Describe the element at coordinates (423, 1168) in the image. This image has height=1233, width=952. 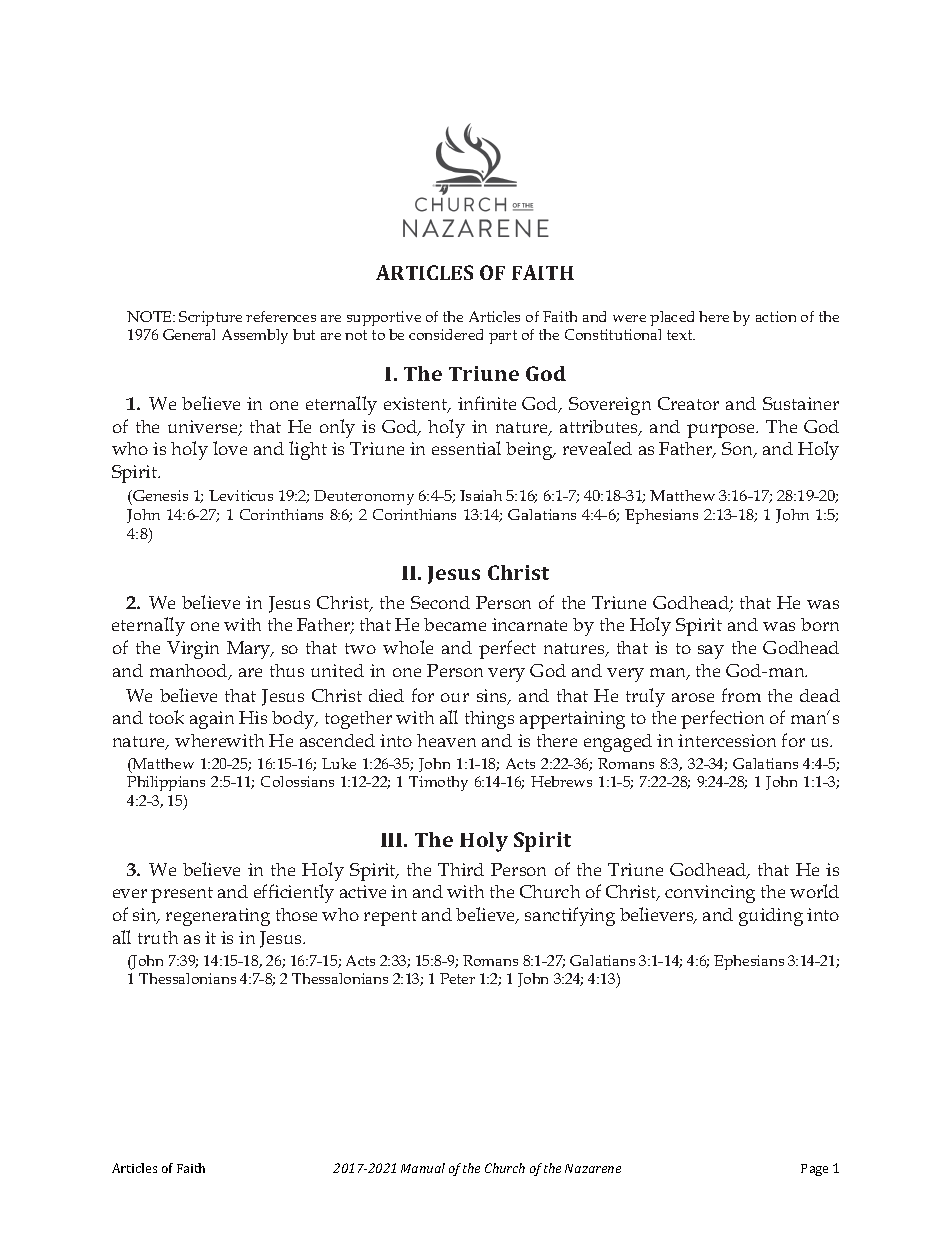
I see `Manual` at that location.
